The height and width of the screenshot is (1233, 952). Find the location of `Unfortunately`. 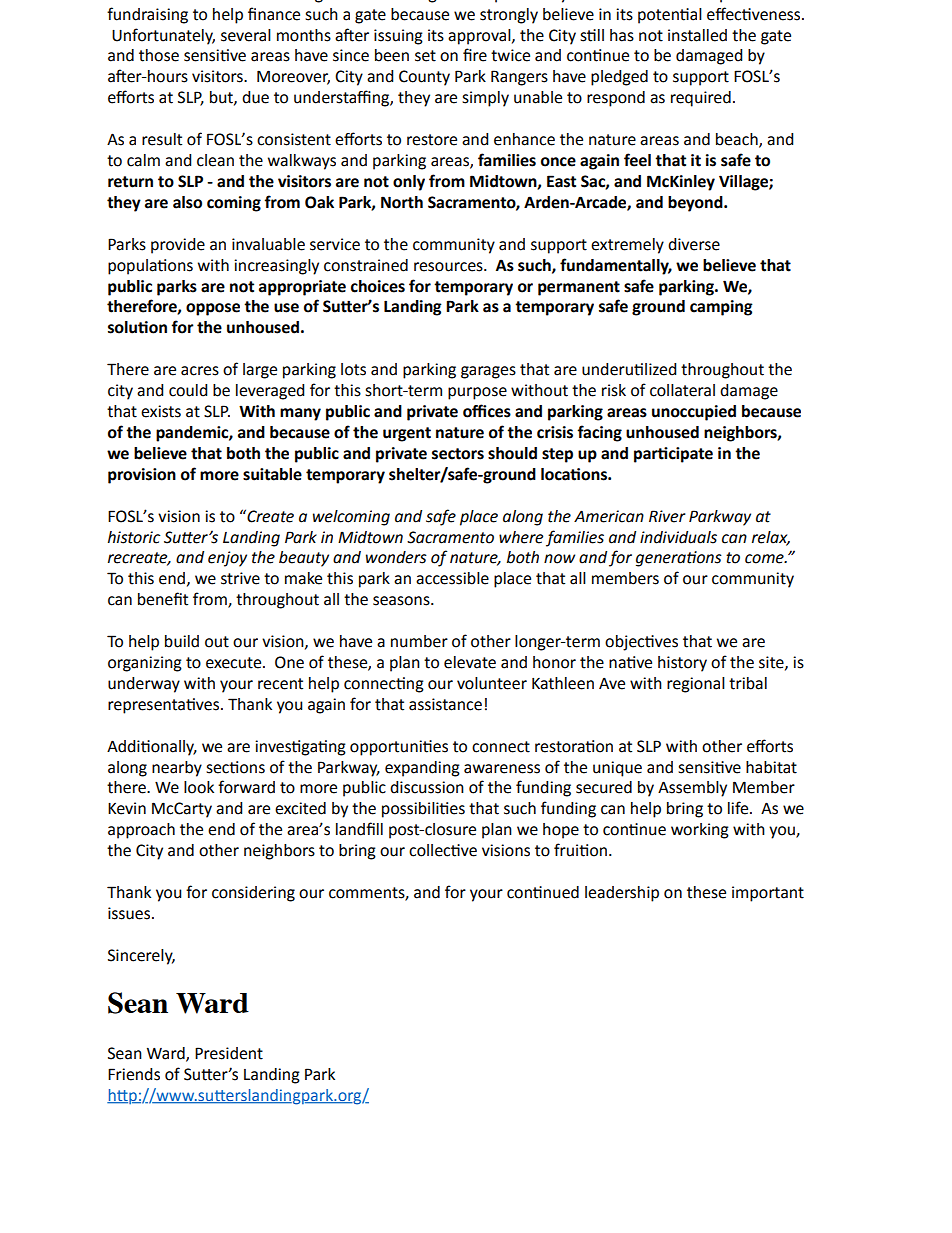

Unfortunately is located at coordinates (163, 36).
